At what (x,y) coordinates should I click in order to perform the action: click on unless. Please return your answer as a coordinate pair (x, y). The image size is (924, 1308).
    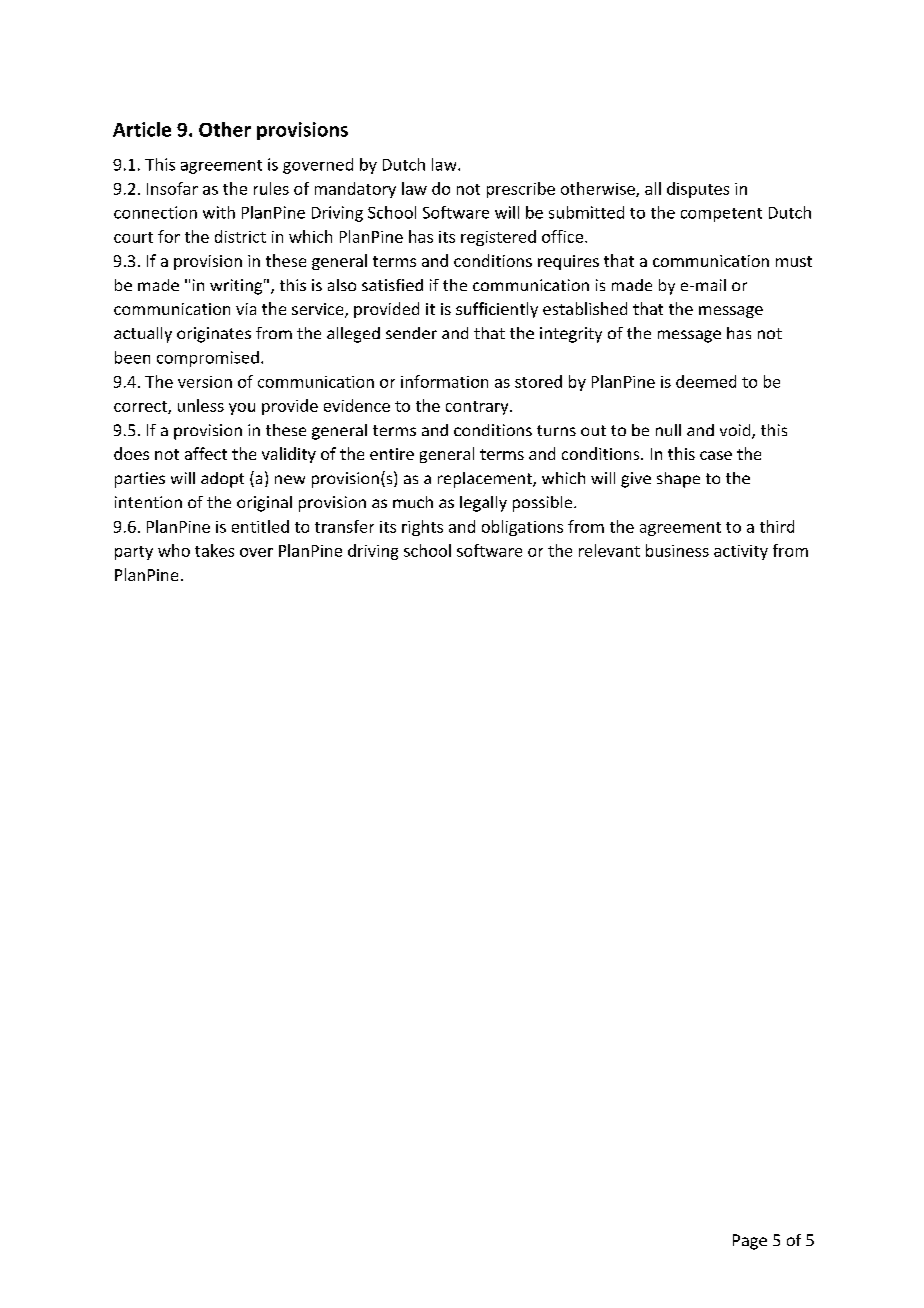
    Looking at the image, I should click on (201, 405).
